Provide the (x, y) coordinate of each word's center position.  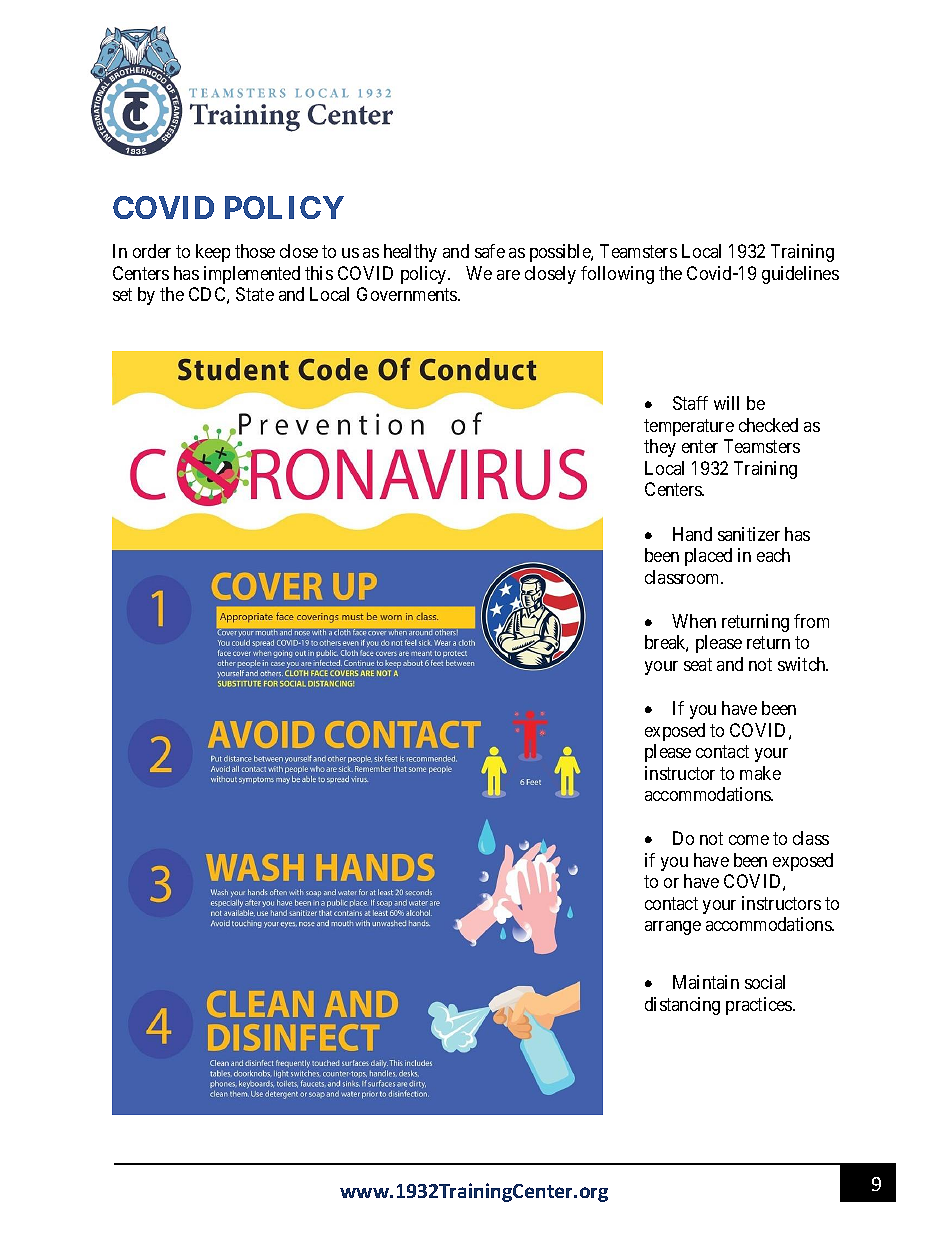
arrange (673, 928)
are (508, 275)
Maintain (706, 982)
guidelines (800, 275)
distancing (682, 1006)
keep (213, 253)
